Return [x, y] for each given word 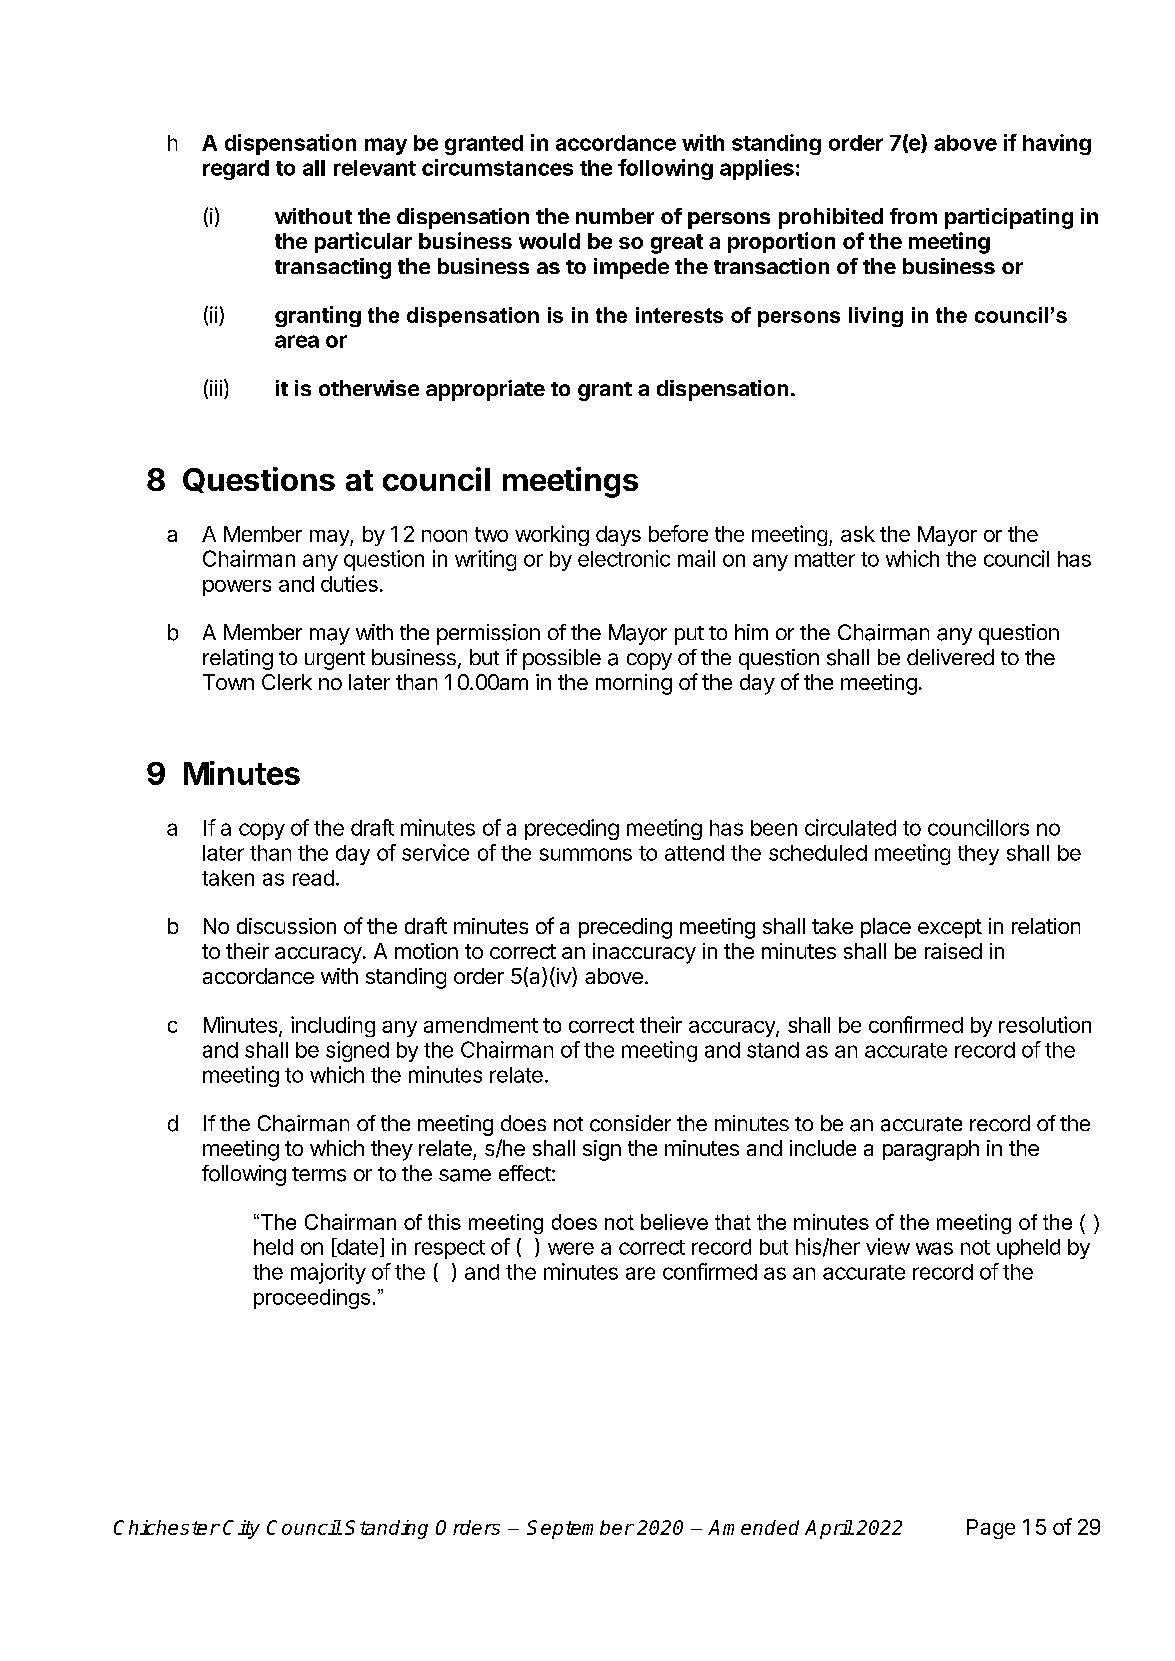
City [241, 1529]
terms [319, 1174]
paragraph [931, 1150]
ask [858, 534]
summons [586, 854]
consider [630, 1123]
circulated [850, 827]
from [913, 216]
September [580, 1529]
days [618, 536]
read [313, 878]
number [615, 216]
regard [236, 170]
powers [237, 588]
